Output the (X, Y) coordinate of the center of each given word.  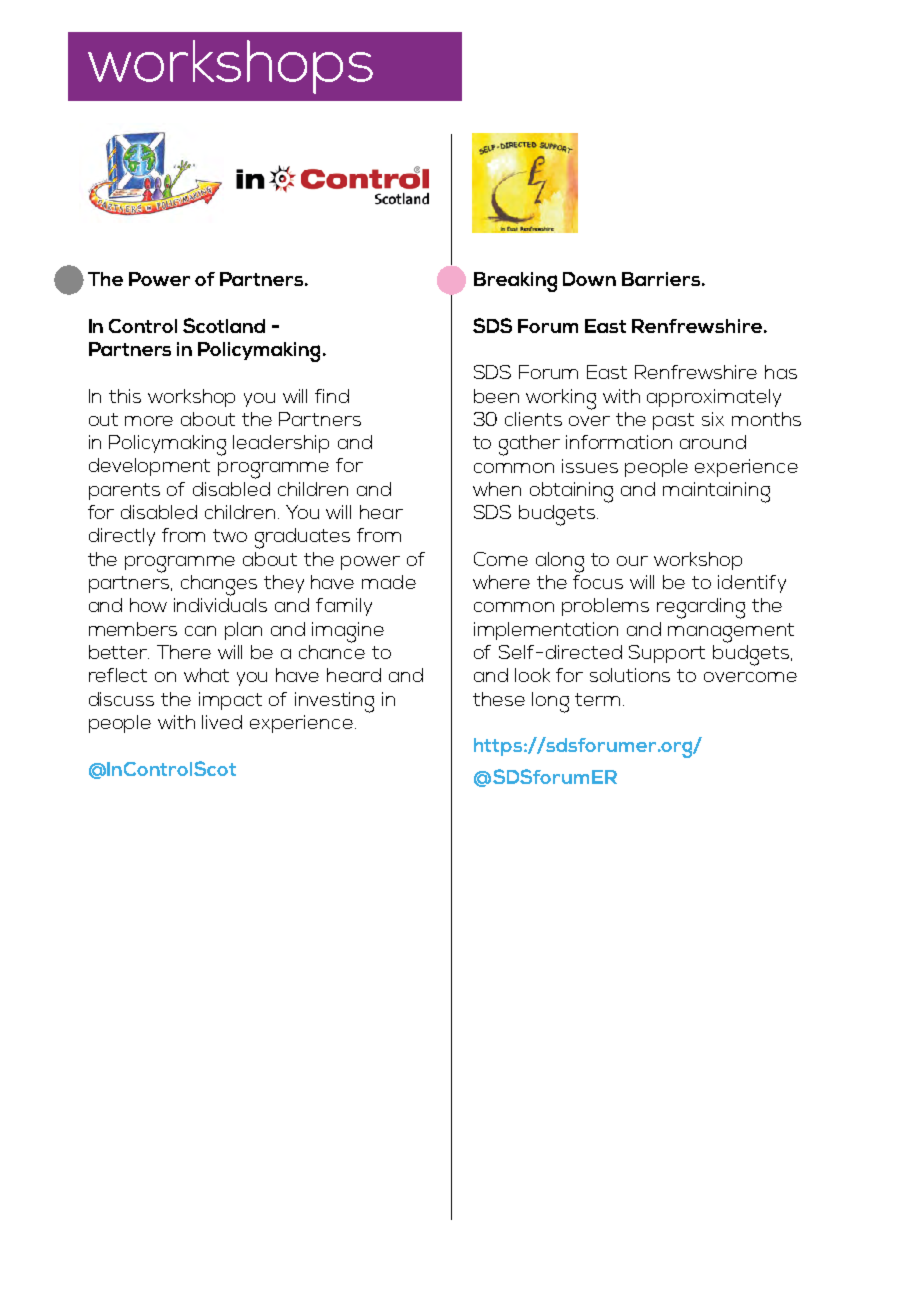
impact (230, 701)
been (496, 396)
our (632, 561)
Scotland (224, 325)
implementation (546, 631)
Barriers (662, 279)
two (230, 535)
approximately (714, 398)
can (200, 631)
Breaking (515, 282)
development (149, 467)
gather (529, 445)
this (125, 396)
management (731, 633)
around (713, 442)
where (501, 582)
